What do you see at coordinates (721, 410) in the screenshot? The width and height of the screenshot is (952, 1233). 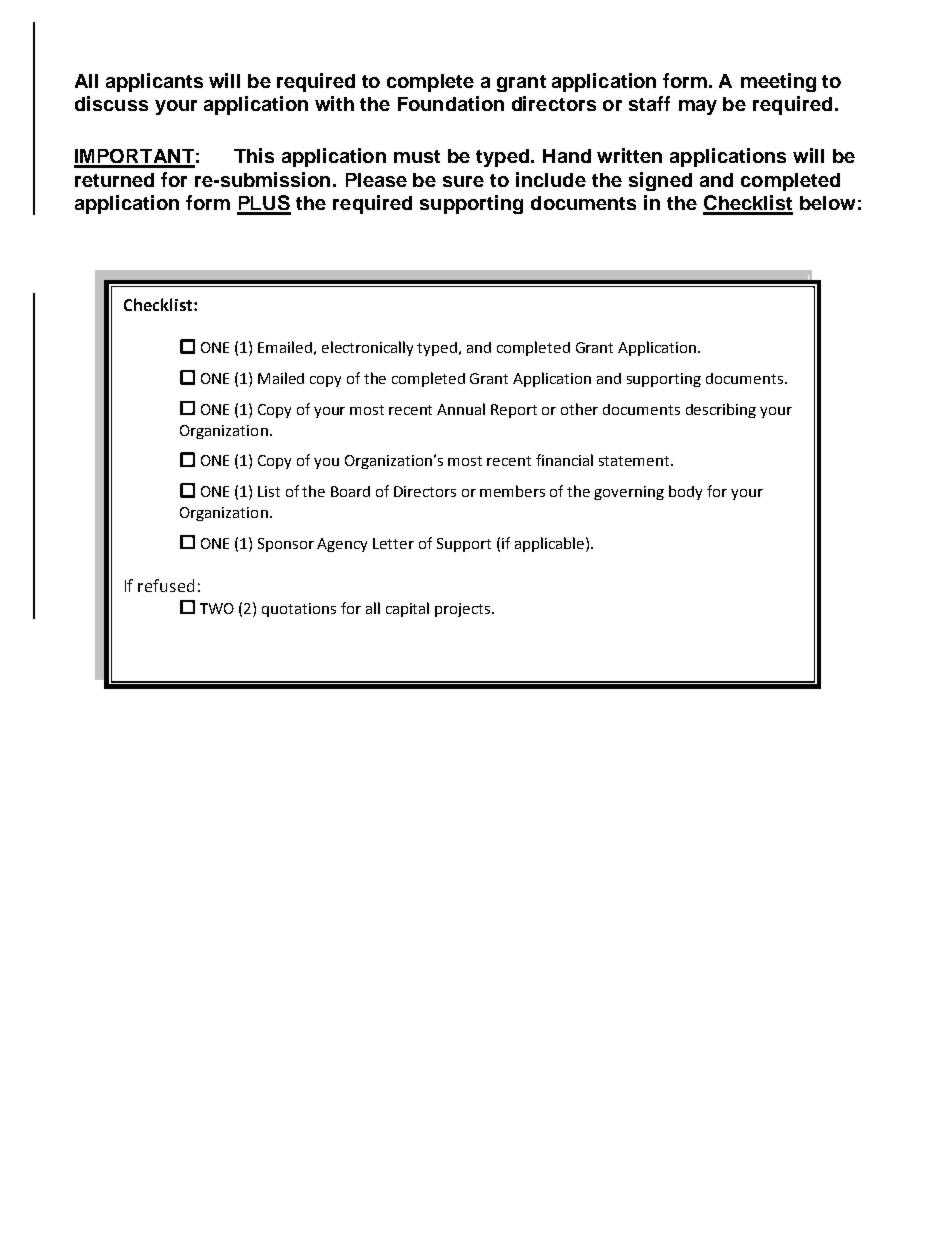 I see `describing` at bounding box center [721, 410].
